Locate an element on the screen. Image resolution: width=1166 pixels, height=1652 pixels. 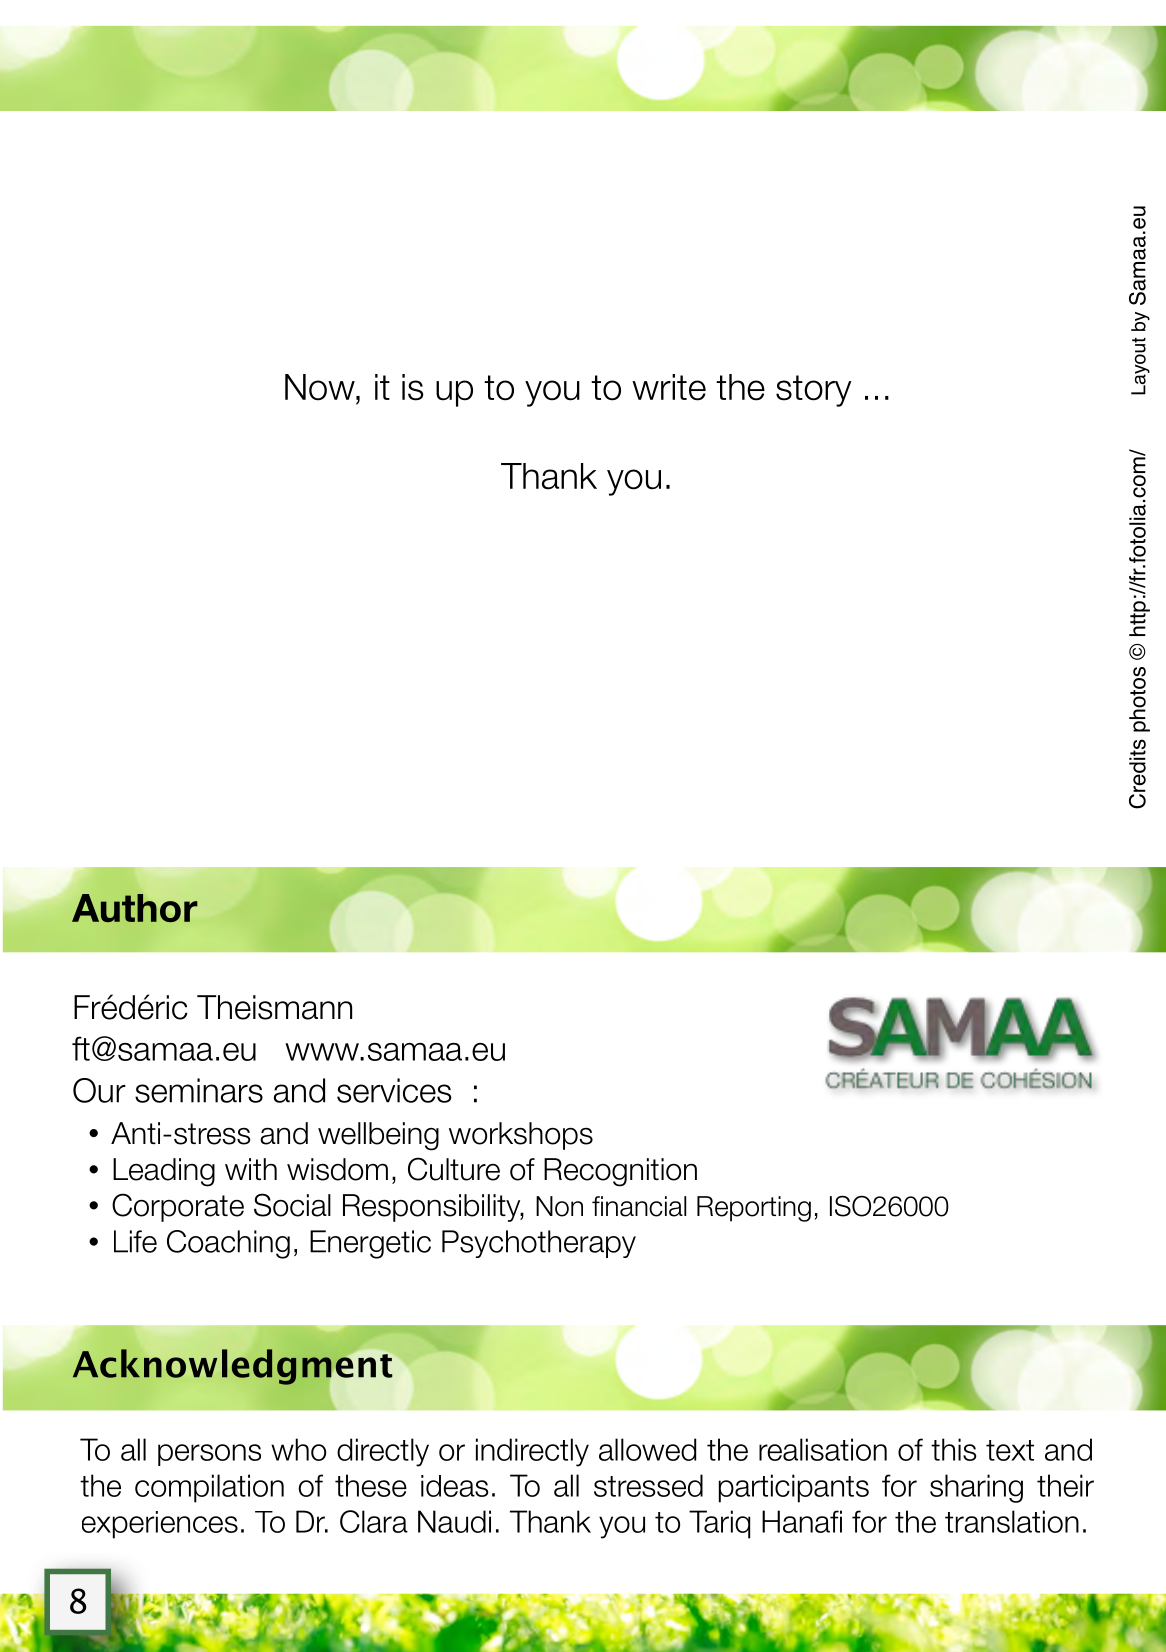
sharing is located at coordinates (976, 1488).
